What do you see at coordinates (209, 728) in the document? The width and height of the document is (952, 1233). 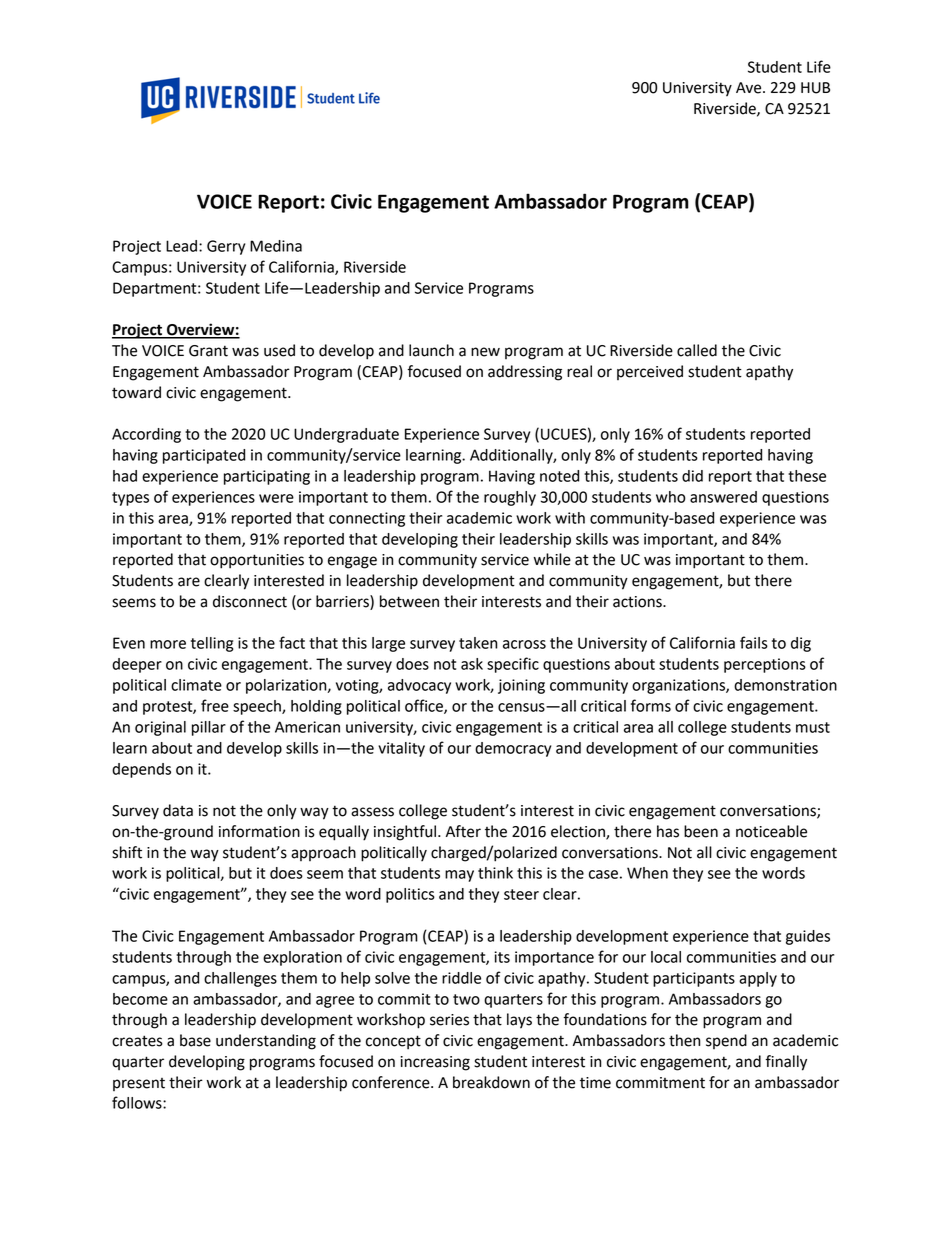 I see `pillar` at bounding box center [209, 728].
